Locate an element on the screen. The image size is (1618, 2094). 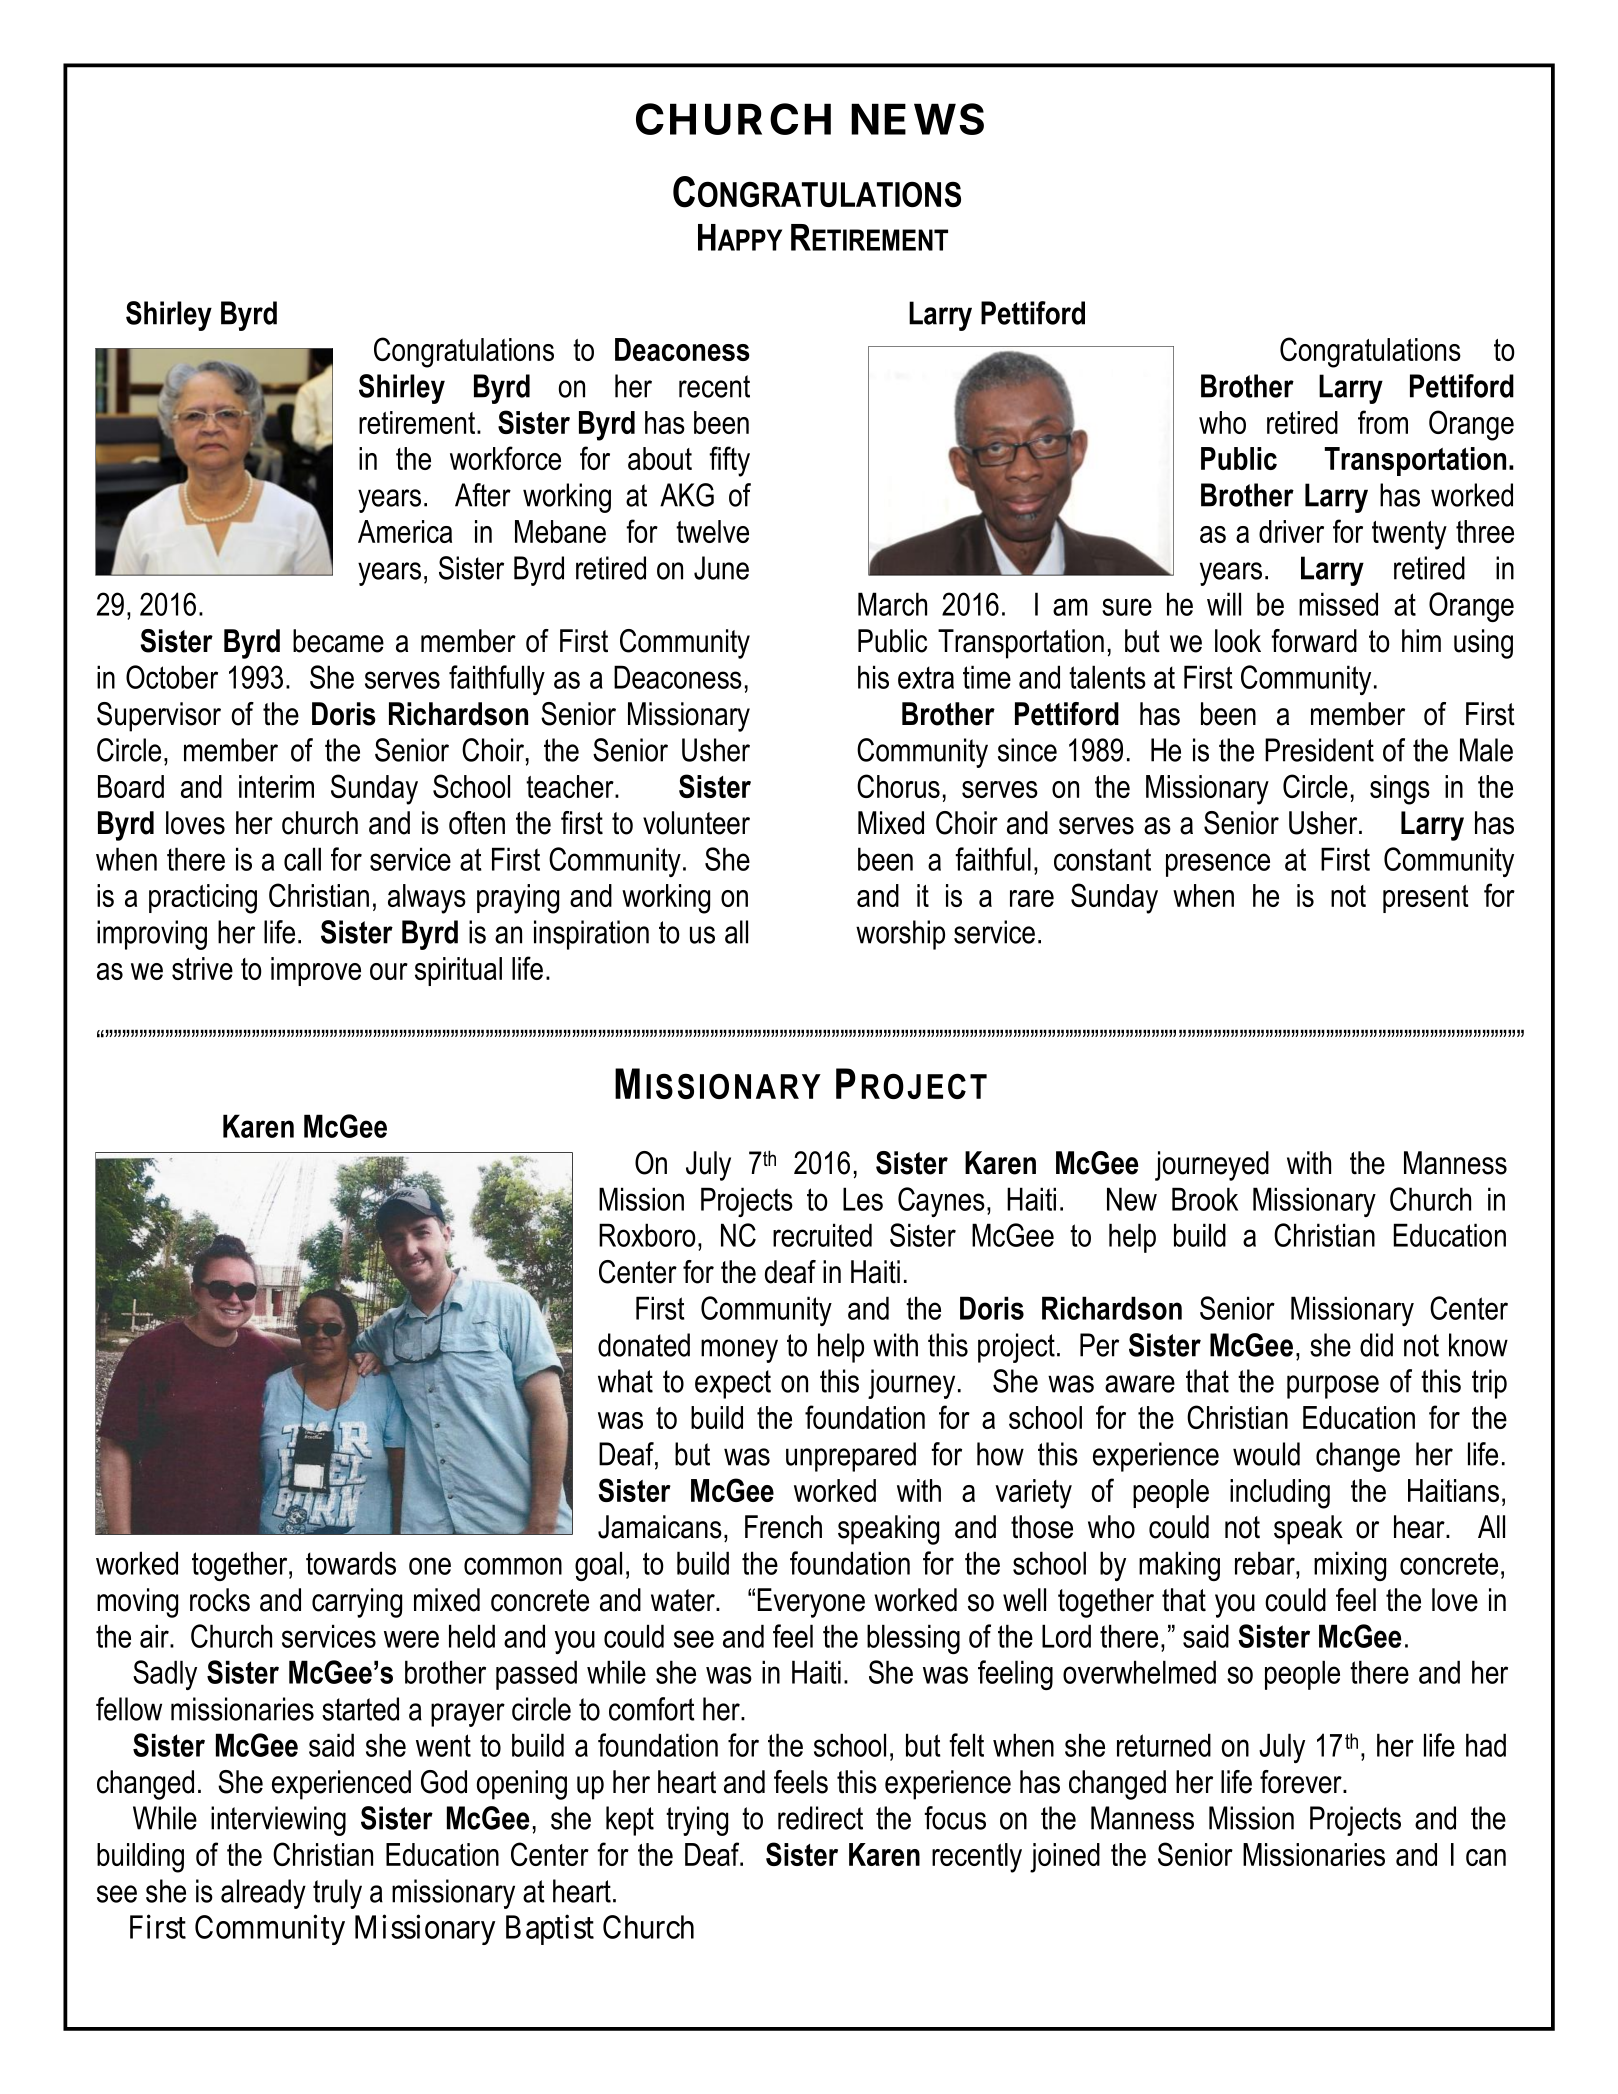
already is located at coordinates (263, 1894).
